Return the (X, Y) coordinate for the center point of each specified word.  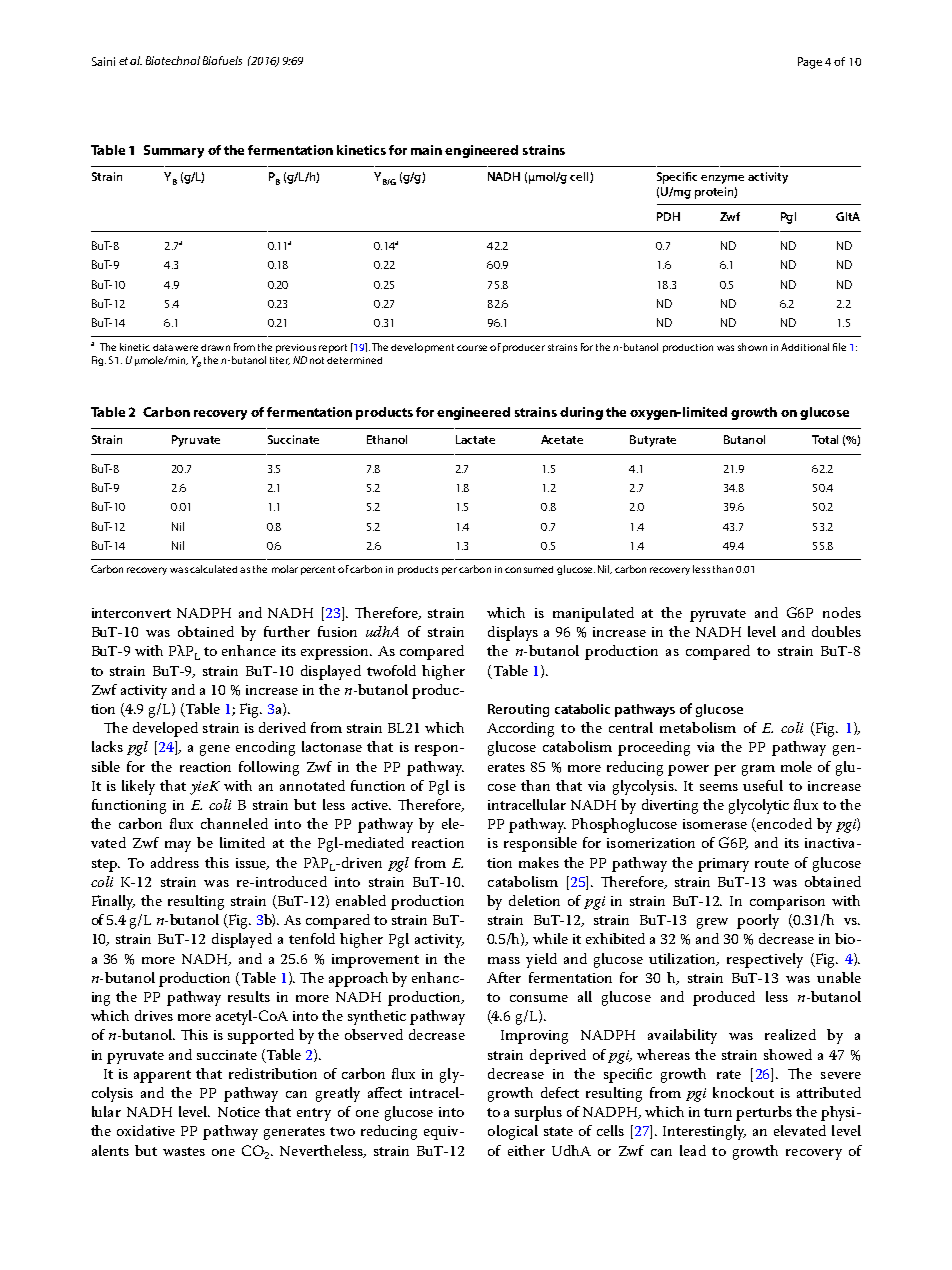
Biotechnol (173, 60)
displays (513, 633)
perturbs (764, 1113)
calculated (213, 569)
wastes (184, 1151)
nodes (842, 612)
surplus (538, 1113)
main (426, 150)
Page (810, 63)
